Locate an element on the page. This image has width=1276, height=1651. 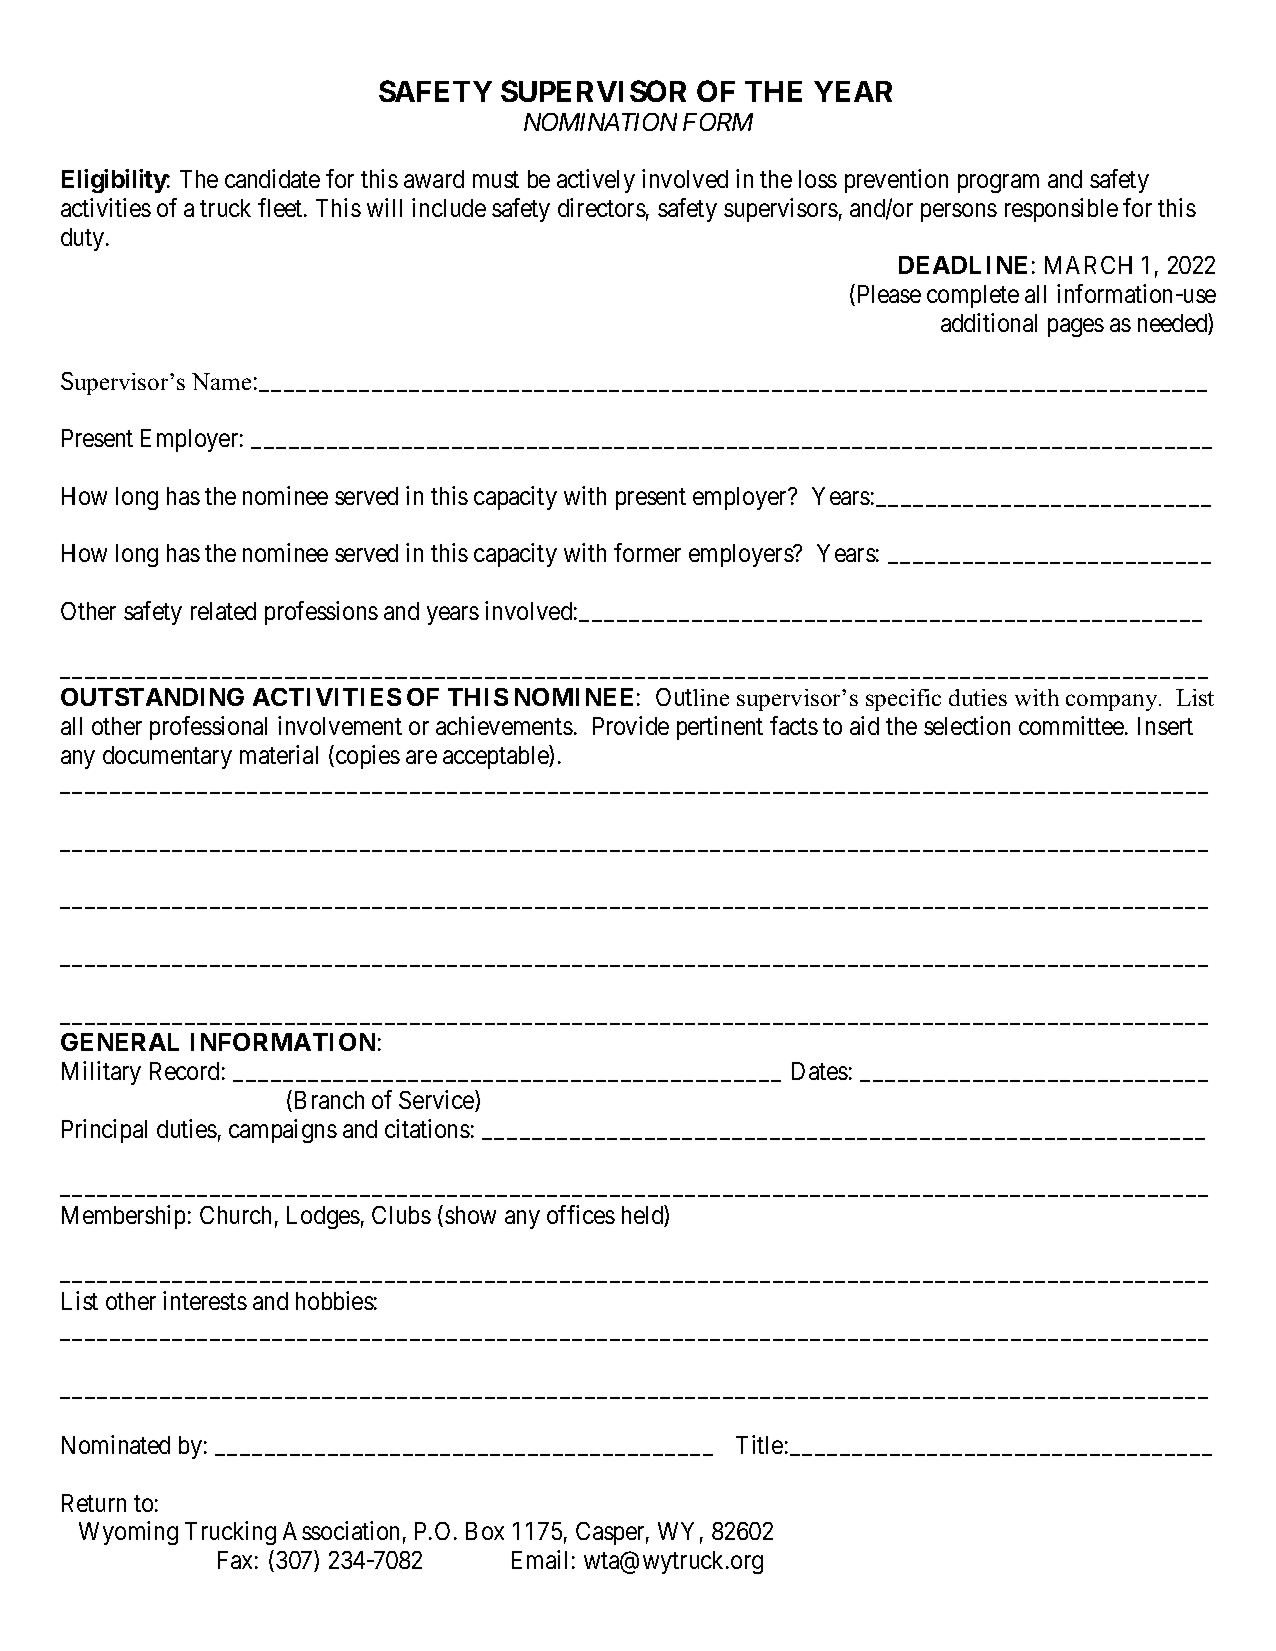
pages is located at coordinates (1076, 328).
